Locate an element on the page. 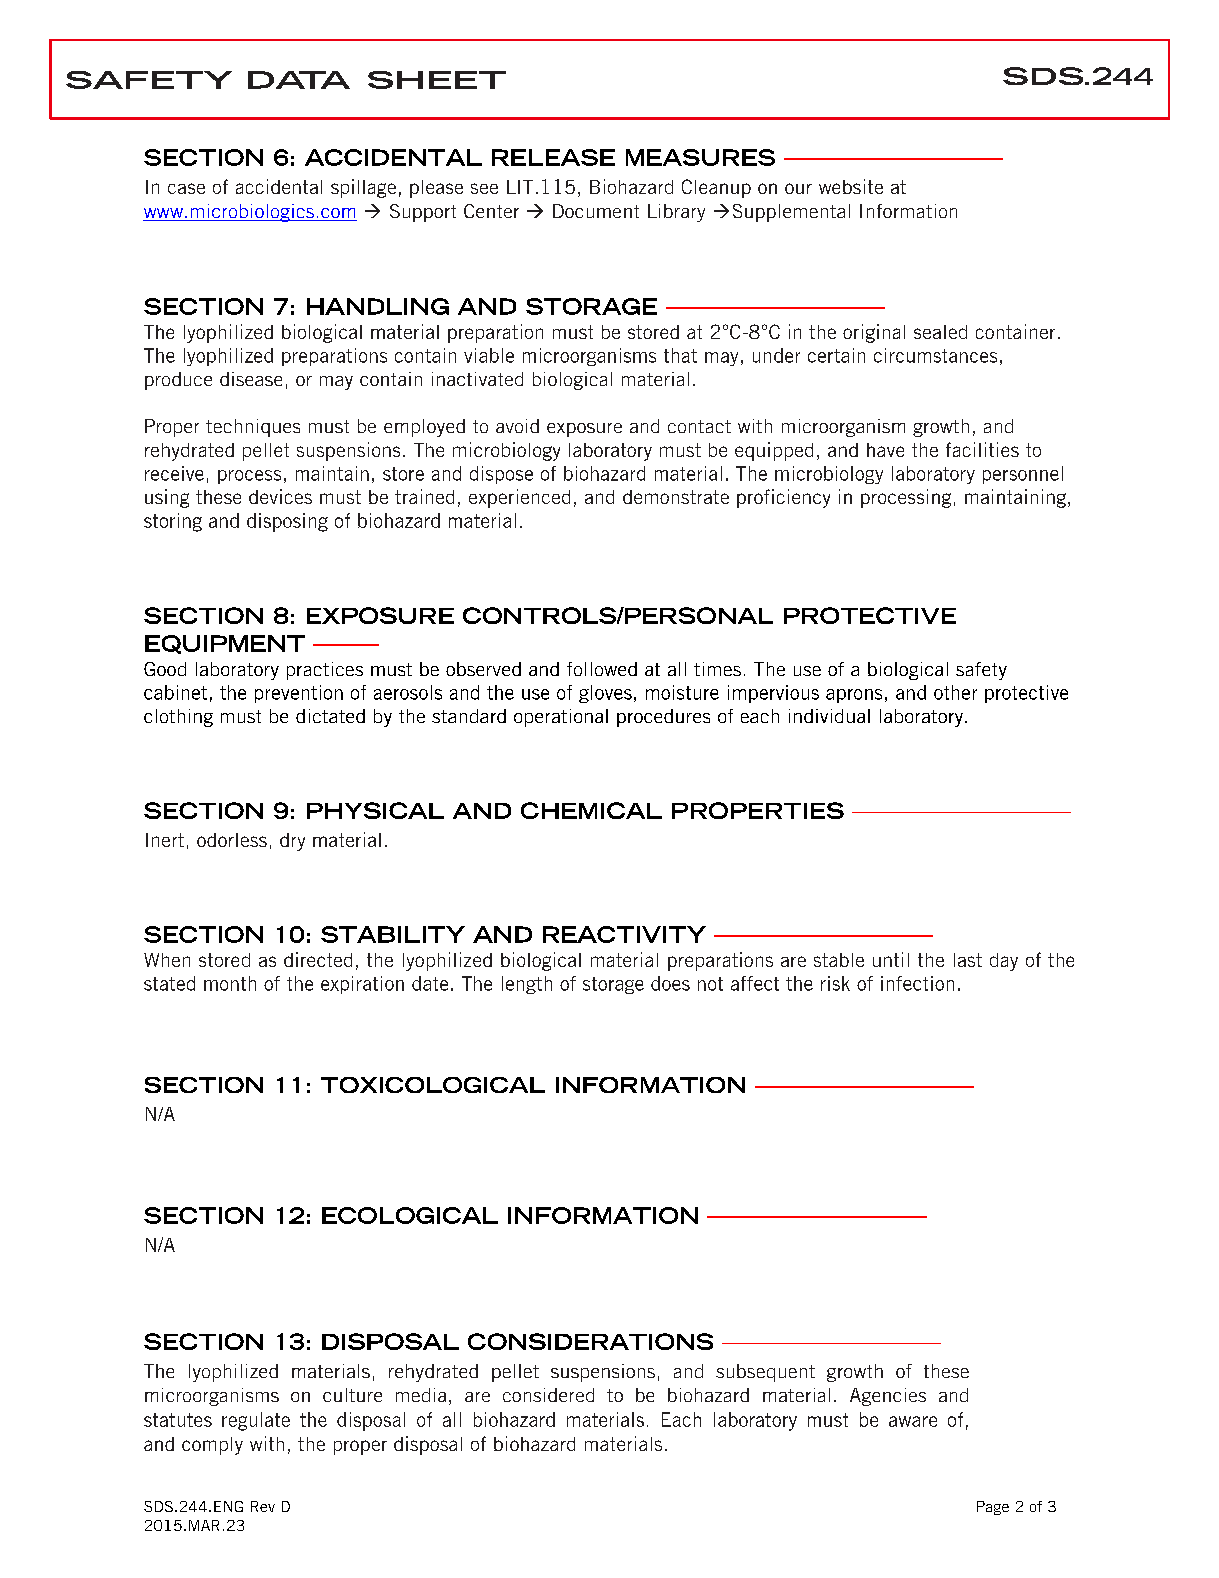 This image has height=1578, width=1219. dry is located at coordinates (292, 842).
